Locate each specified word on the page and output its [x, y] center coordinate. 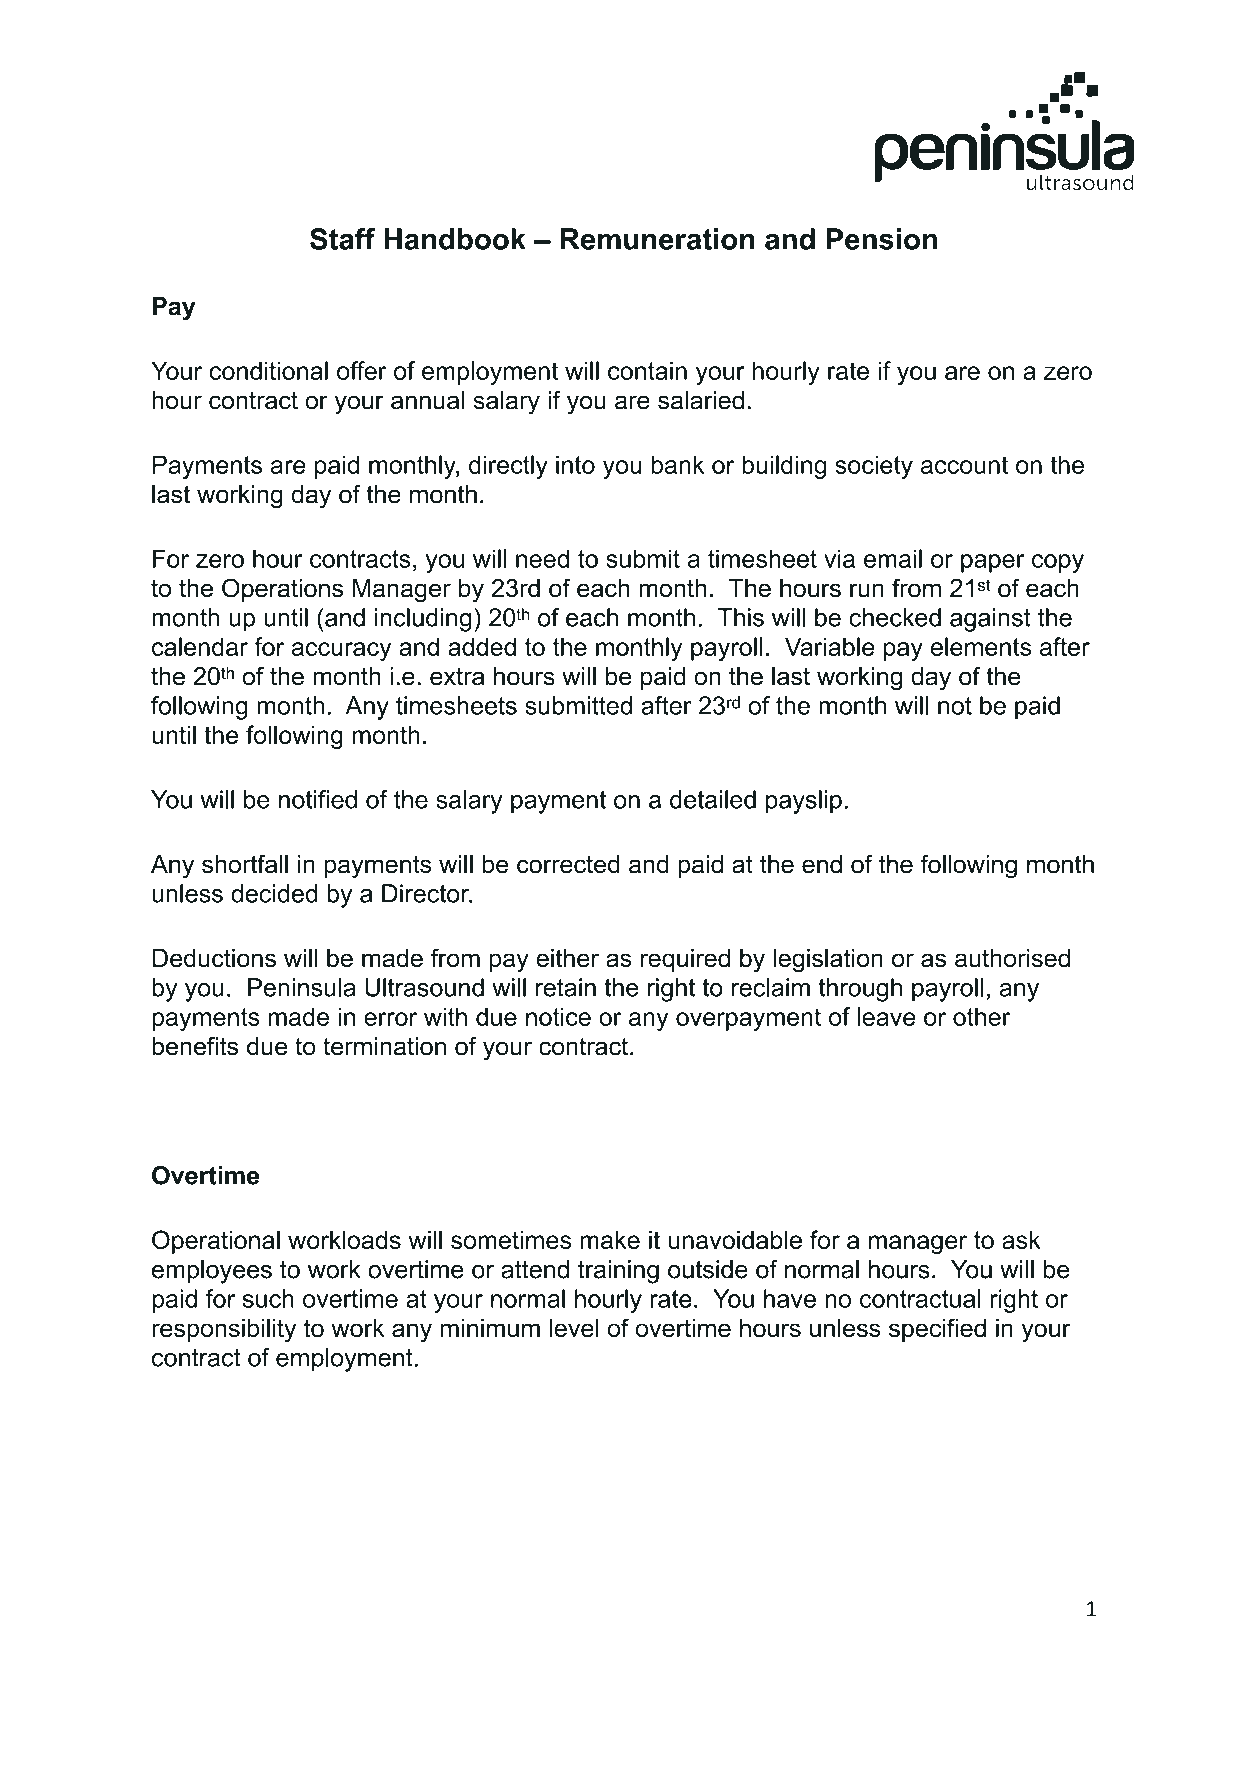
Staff [342, 239]
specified [937, 1330]
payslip [804, 802]
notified [318, 799]
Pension [881, 239]
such [268, 1298]
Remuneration [657, 239]
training [618, 1272]
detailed [713, 799]
